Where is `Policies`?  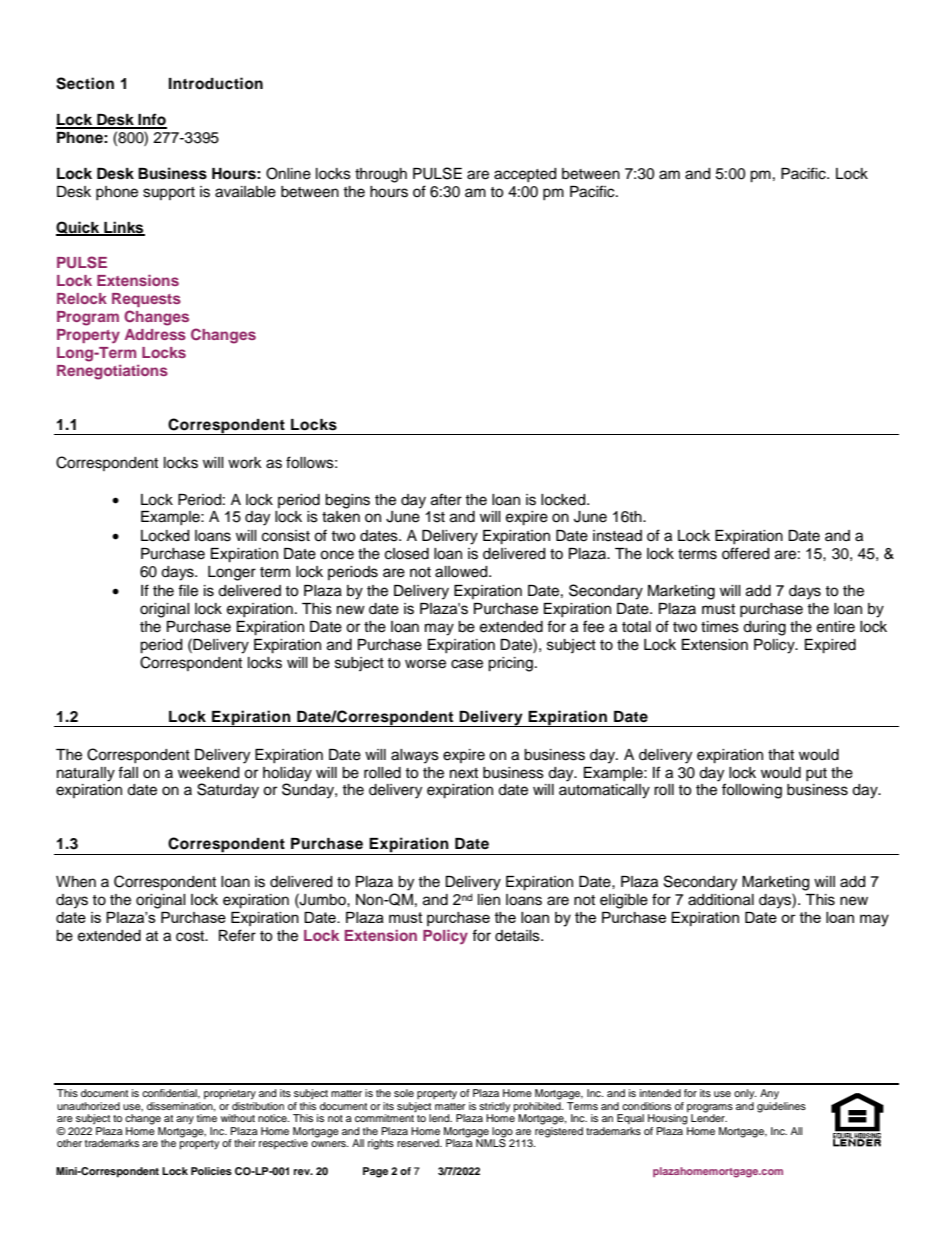 Policies is located at coordinates (211, 1171).
